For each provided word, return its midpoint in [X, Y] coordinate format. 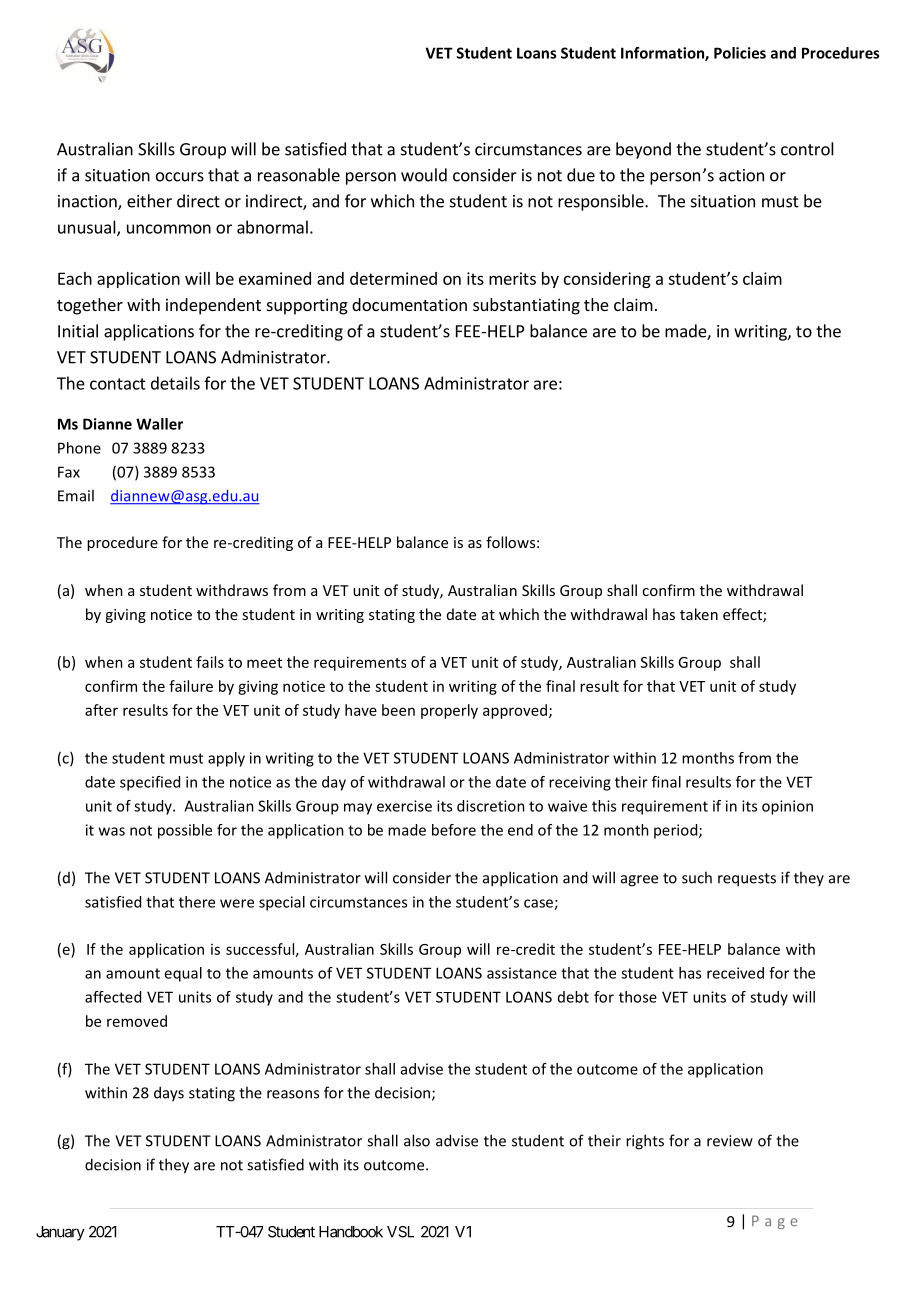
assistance [522, 973]
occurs [180, 177]
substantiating [526, 306]
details [175, 383]
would [424, 175]
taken [699, 614]
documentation [409, 304]
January [60, 1233]
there [197, 902]
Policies [740, 53]
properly [449, 711]
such [697, 877]
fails [210, 662]
